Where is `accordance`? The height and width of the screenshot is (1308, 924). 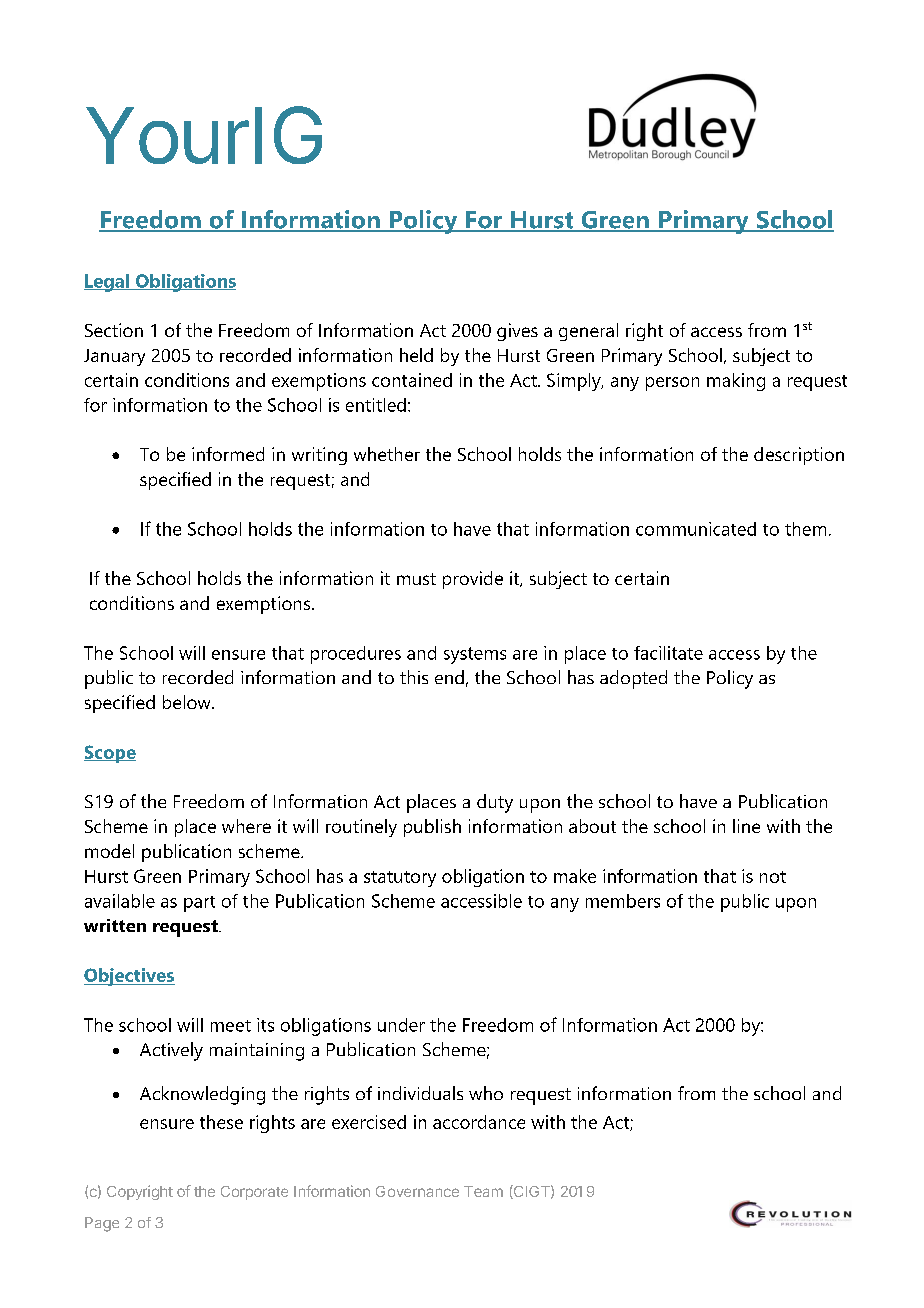 accordance is located at coordinates (479, 1122).
